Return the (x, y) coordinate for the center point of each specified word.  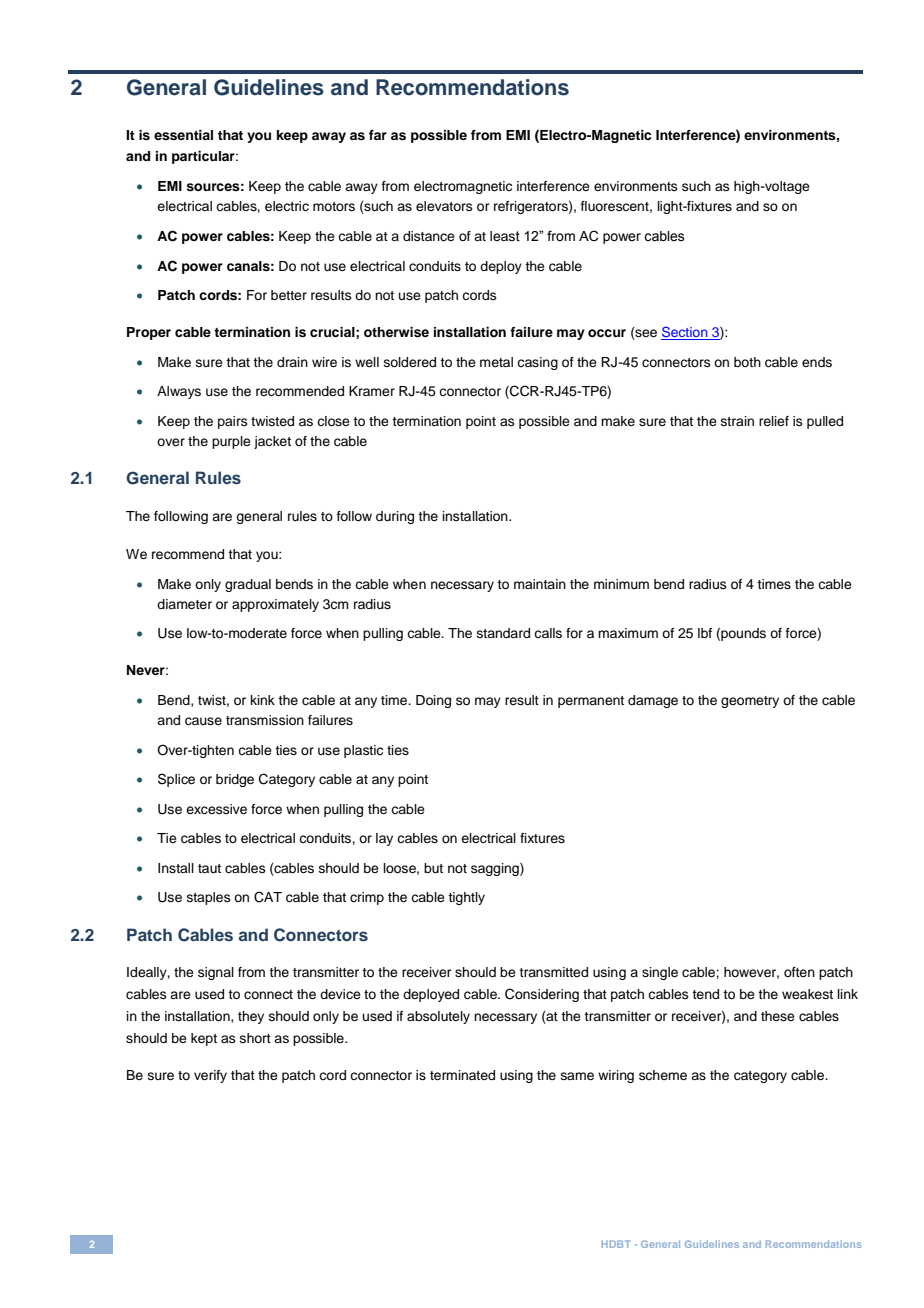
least (505, 236)
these (778, 1016)
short (255, 1038)
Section (685, 333)
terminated (462, 1075)
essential (183, 135)
